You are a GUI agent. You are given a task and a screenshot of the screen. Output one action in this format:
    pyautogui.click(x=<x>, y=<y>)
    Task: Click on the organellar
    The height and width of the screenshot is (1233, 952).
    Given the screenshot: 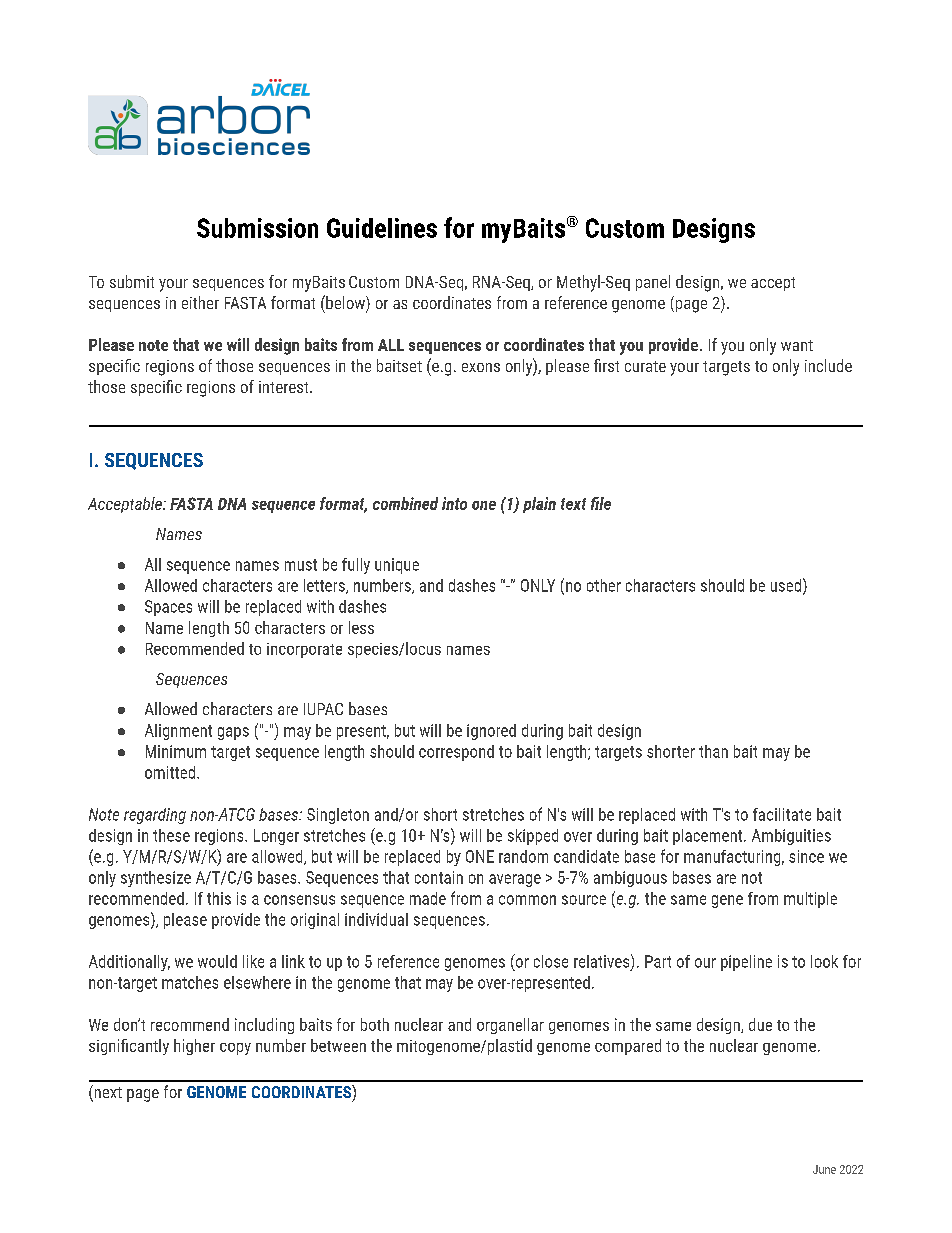 What is the action you would take?
    pyautogui.click(x=510, y=1026)
